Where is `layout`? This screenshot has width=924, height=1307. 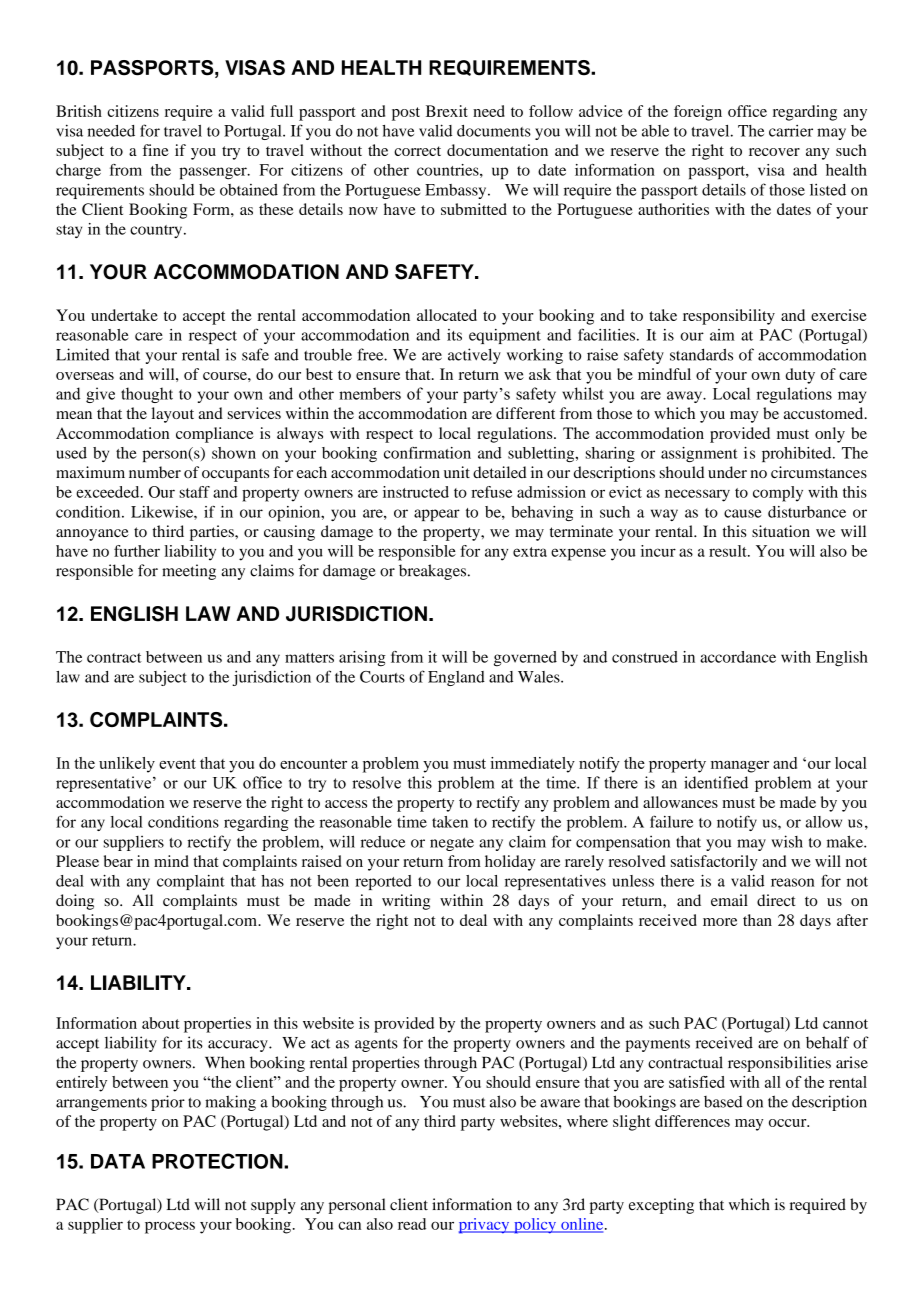 layout is located at coordinates (173, 415).
